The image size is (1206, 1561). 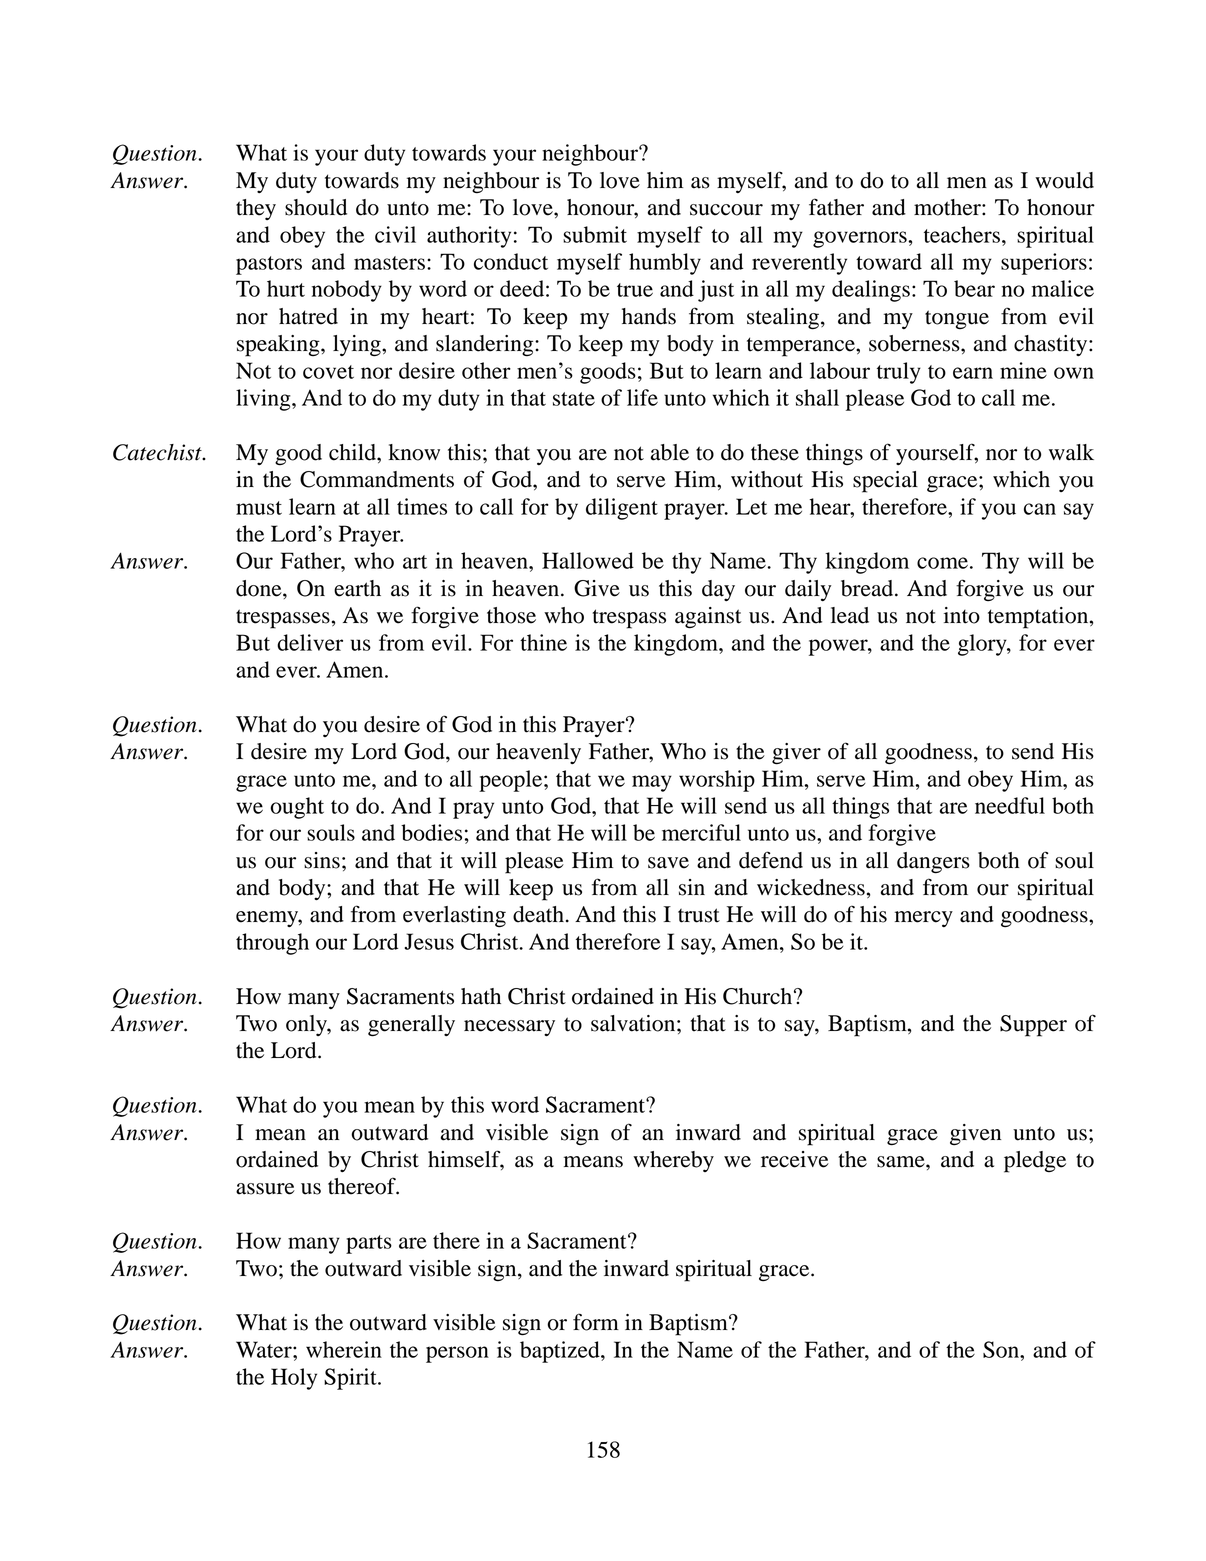 I want to click on needful, so click(x=1010, y=805).
